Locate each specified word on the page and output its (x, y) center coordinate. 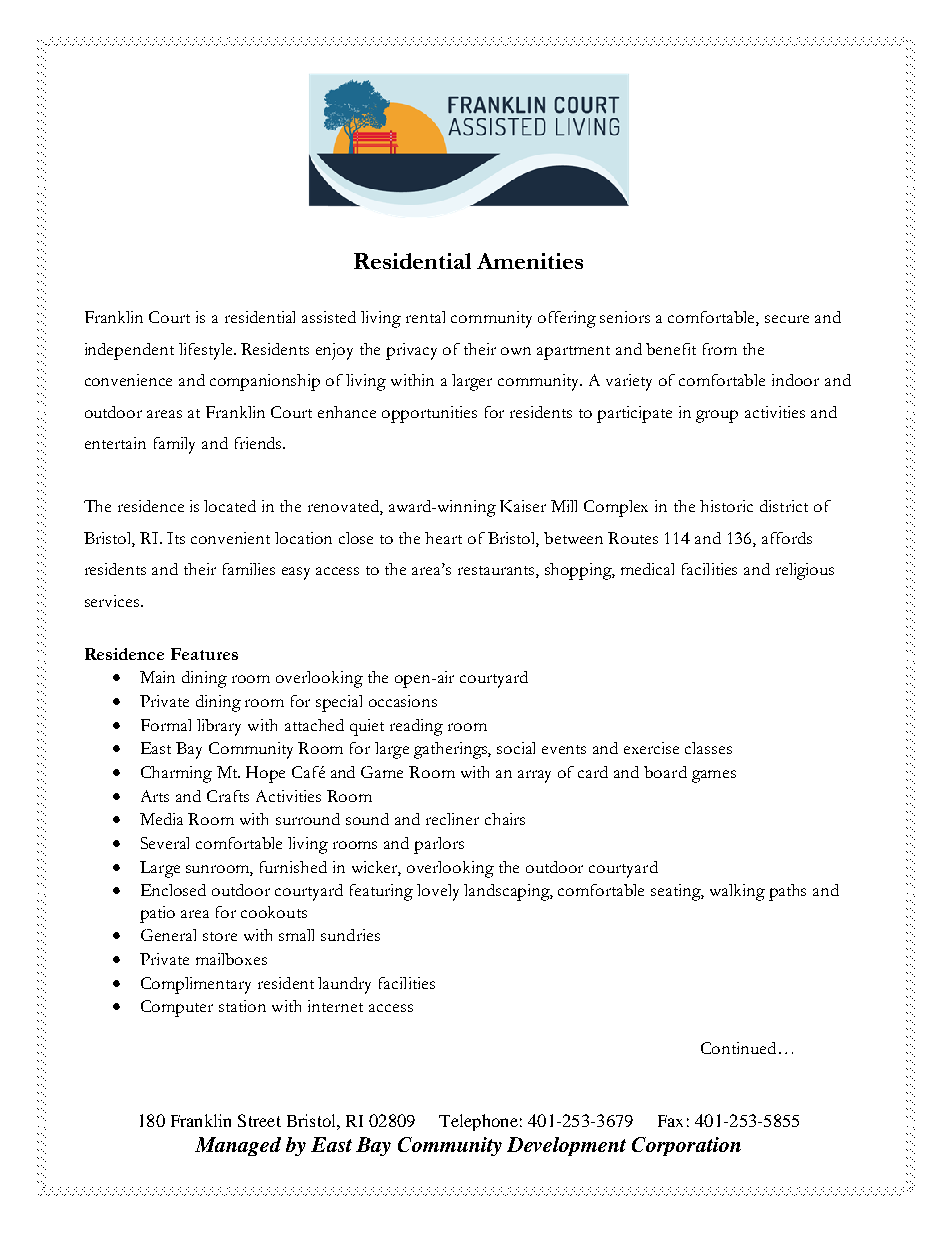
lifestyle (207, 351)
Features (204, 654)
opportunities (429, 414)
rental (425, 317)
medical (647, 569)
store (220, 936)
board (665, 772)
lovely (438, 892)
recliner (452, 819)
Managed (238, 1146)
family (174, 445)
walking (737, 892)
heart (443, 538)
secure (787, 319)
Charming (176, 774)
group (717, 416)
